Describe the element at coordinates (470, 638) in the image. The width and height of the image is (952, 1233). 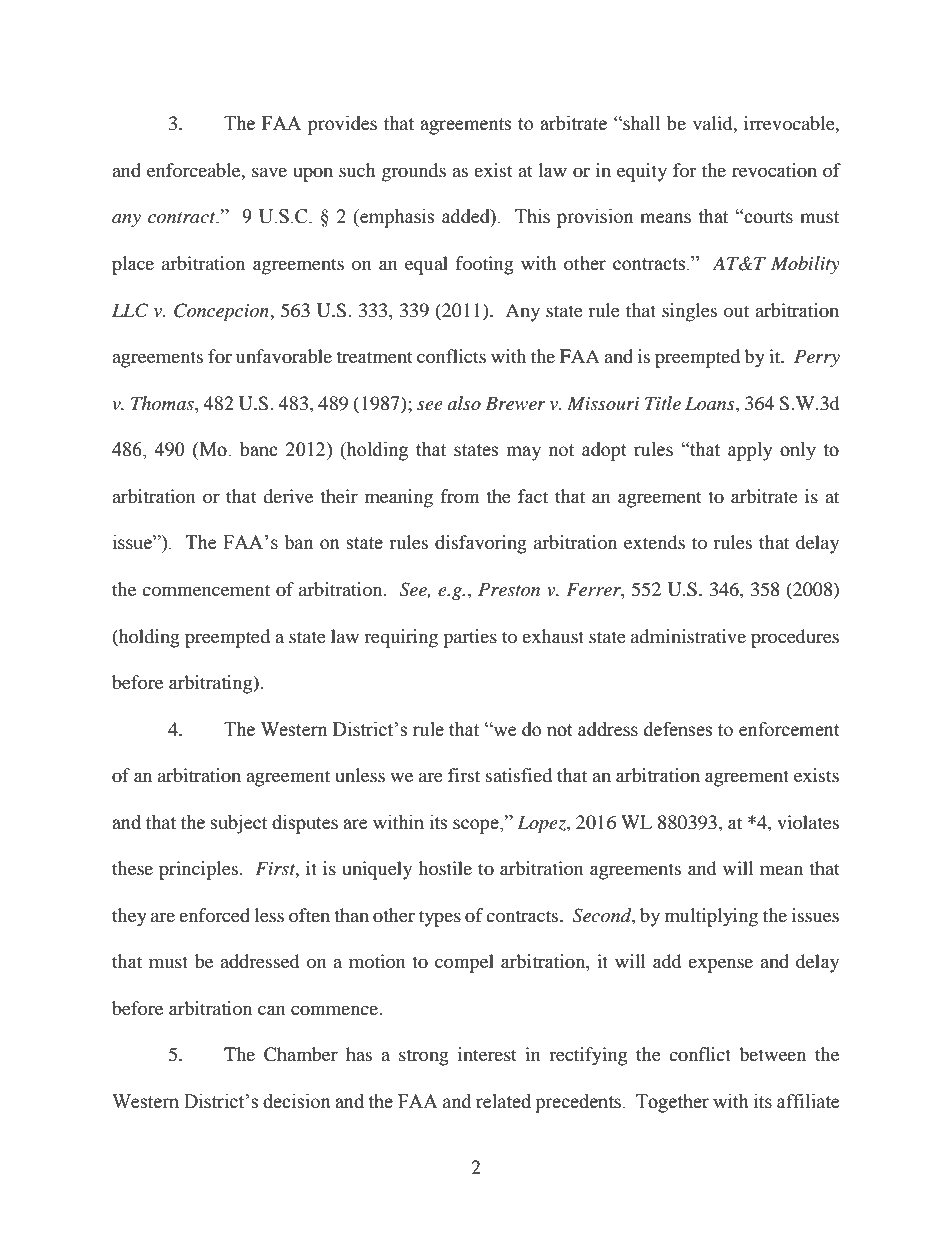
I see `parties` at that location.
